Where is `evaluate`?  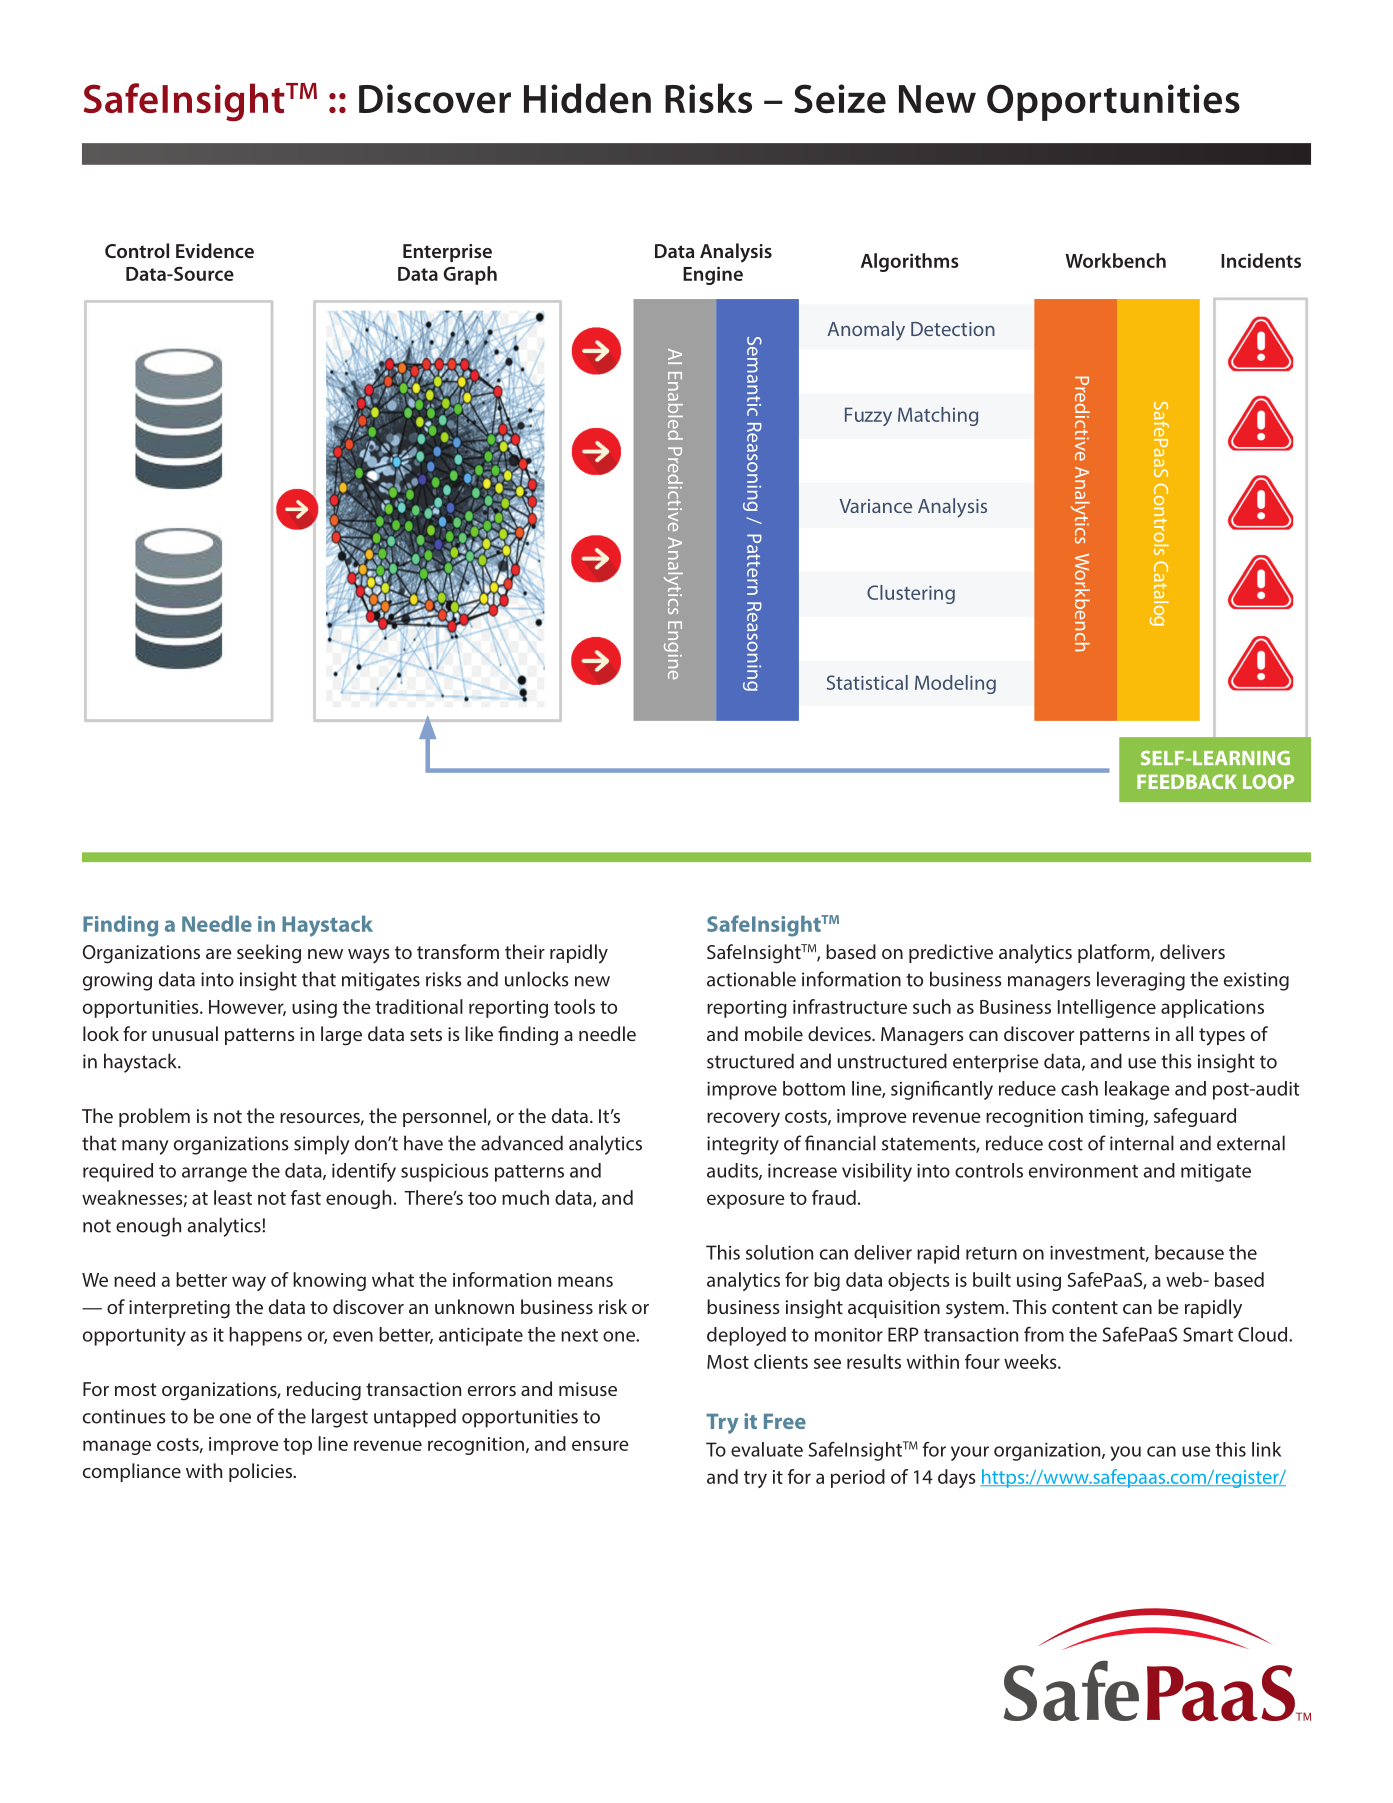 evaluate is located at coordinates (767, 1449).
